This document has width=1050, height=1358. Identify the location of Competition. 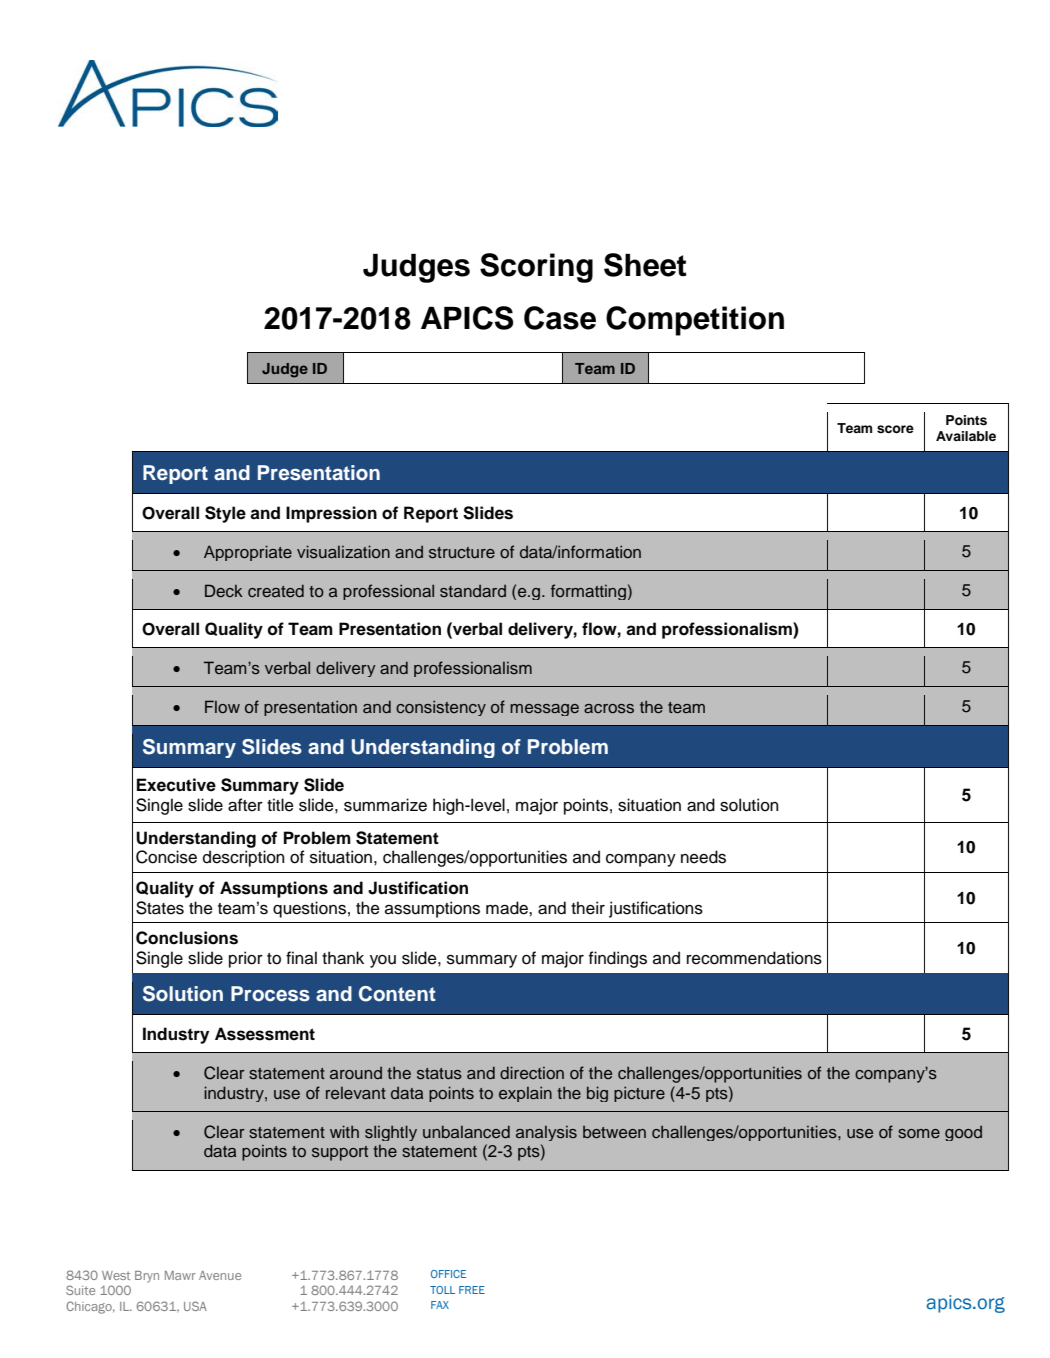
(695, 321).
